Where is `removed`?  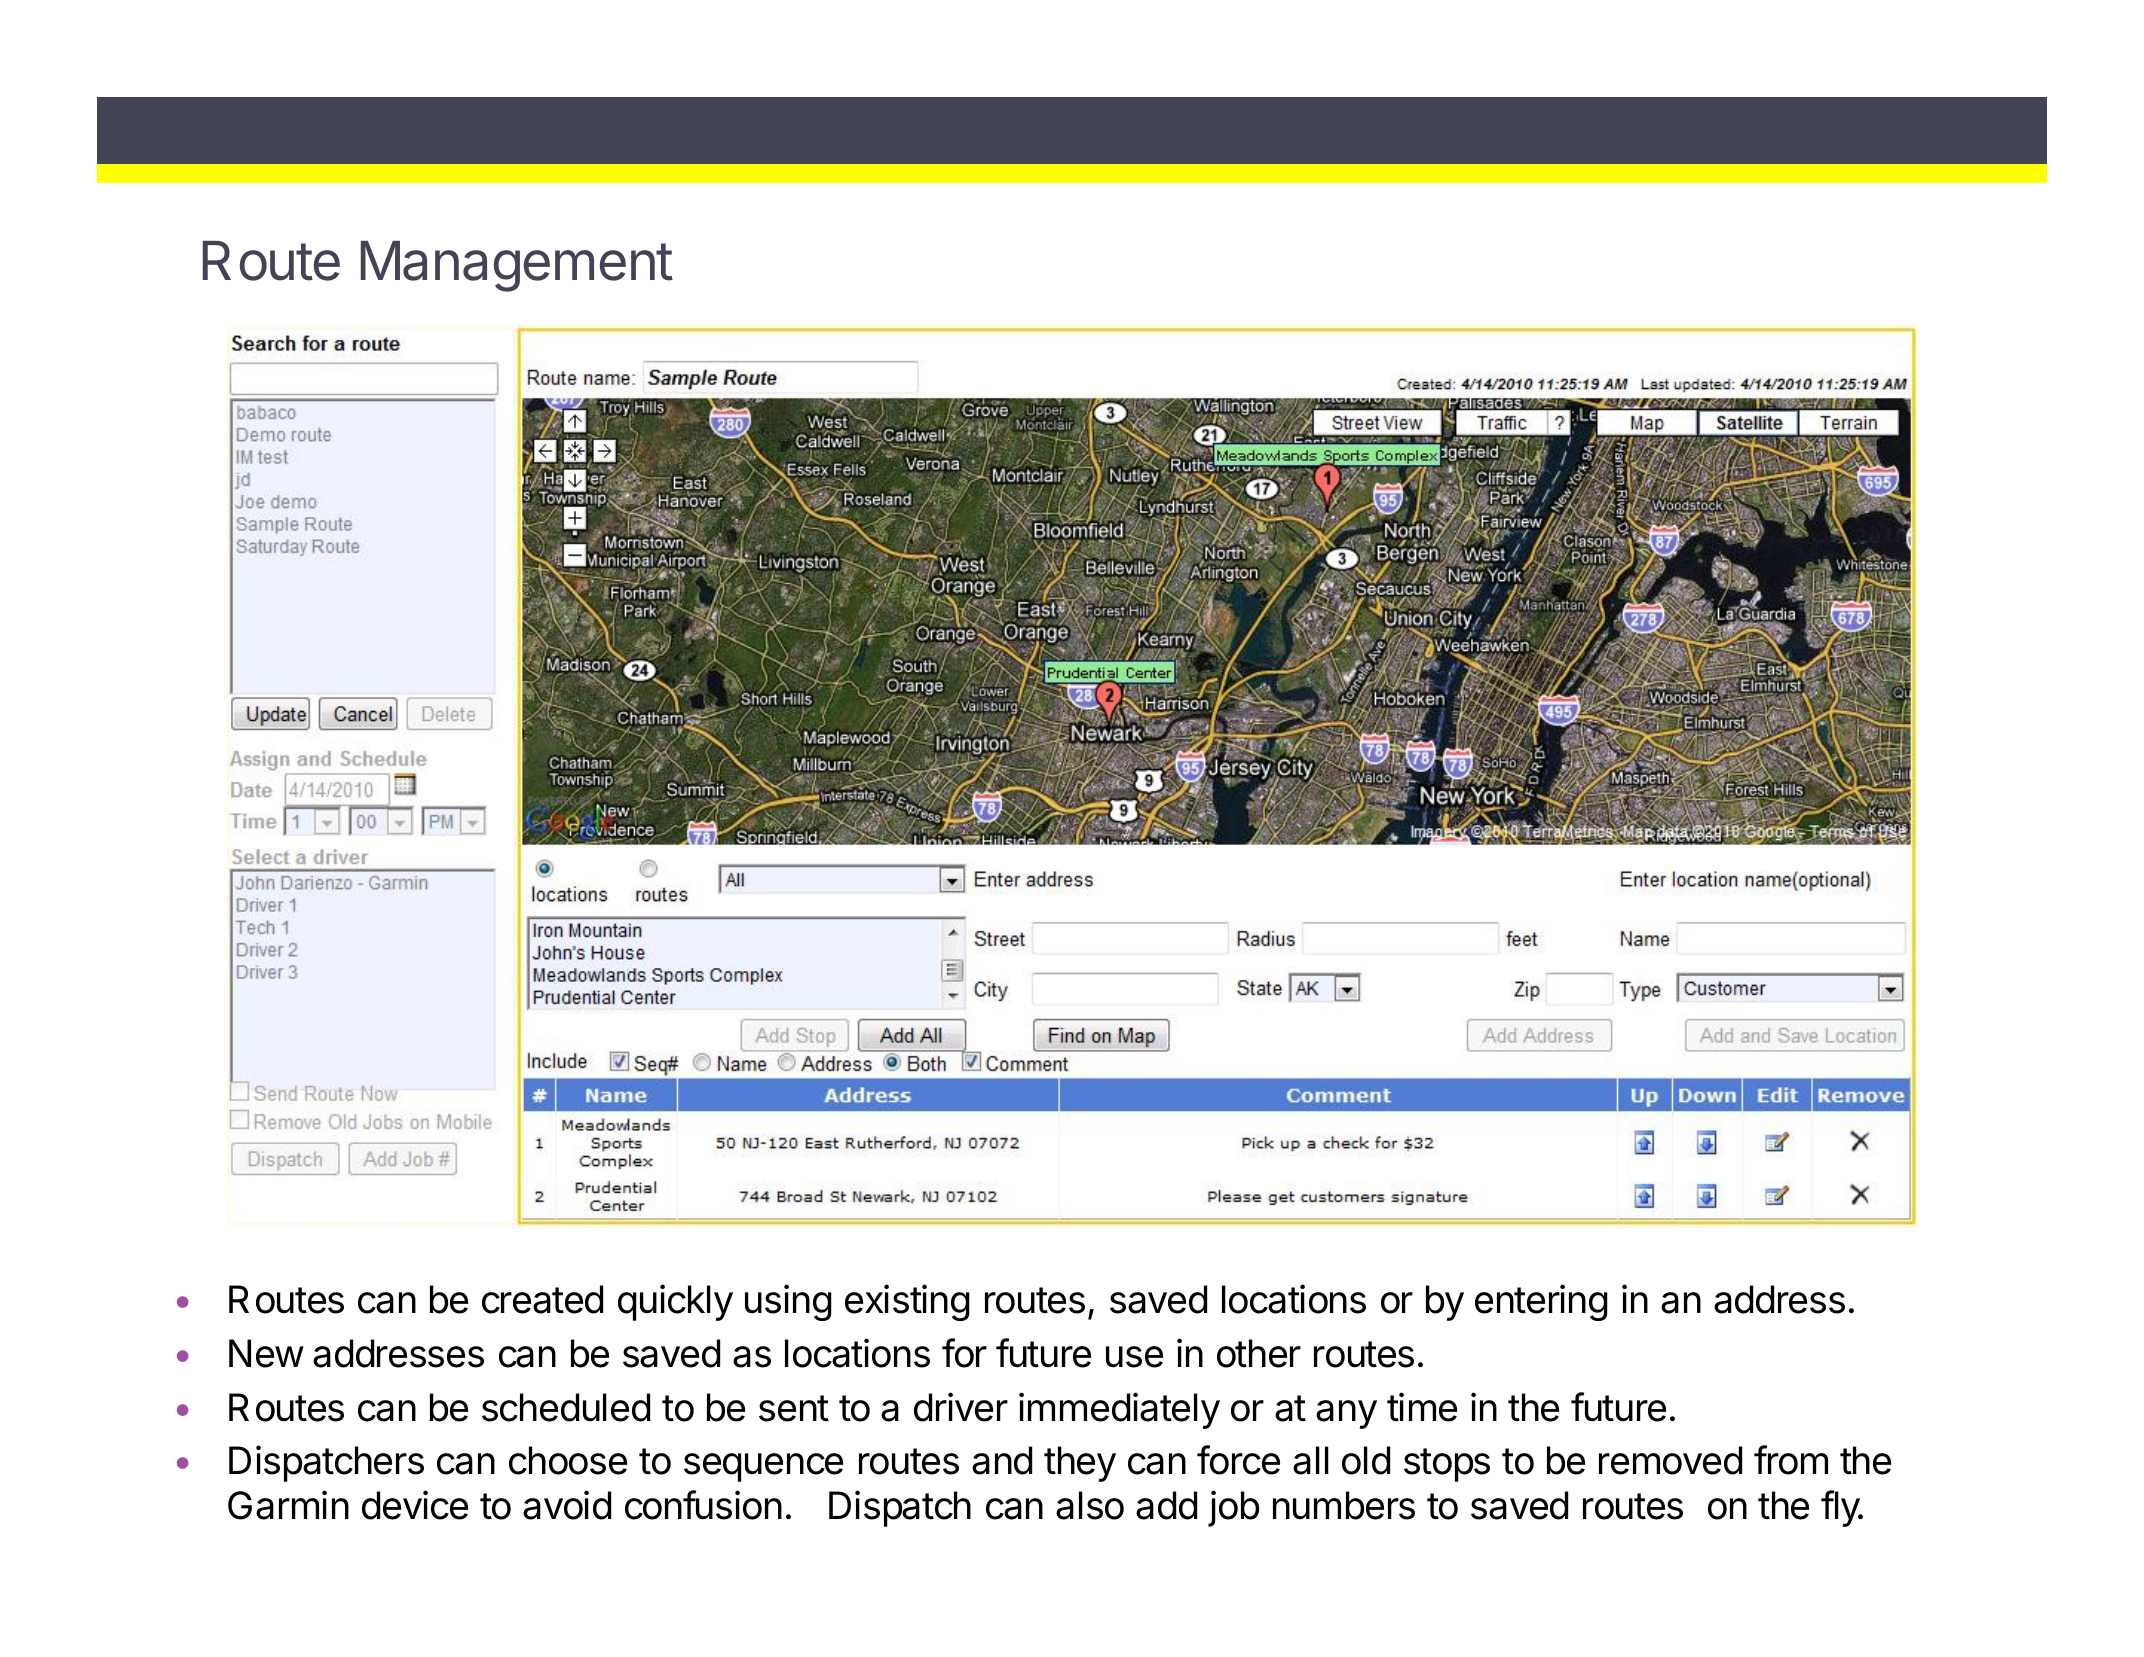
removed is located at coordinates (1670, 1460).
